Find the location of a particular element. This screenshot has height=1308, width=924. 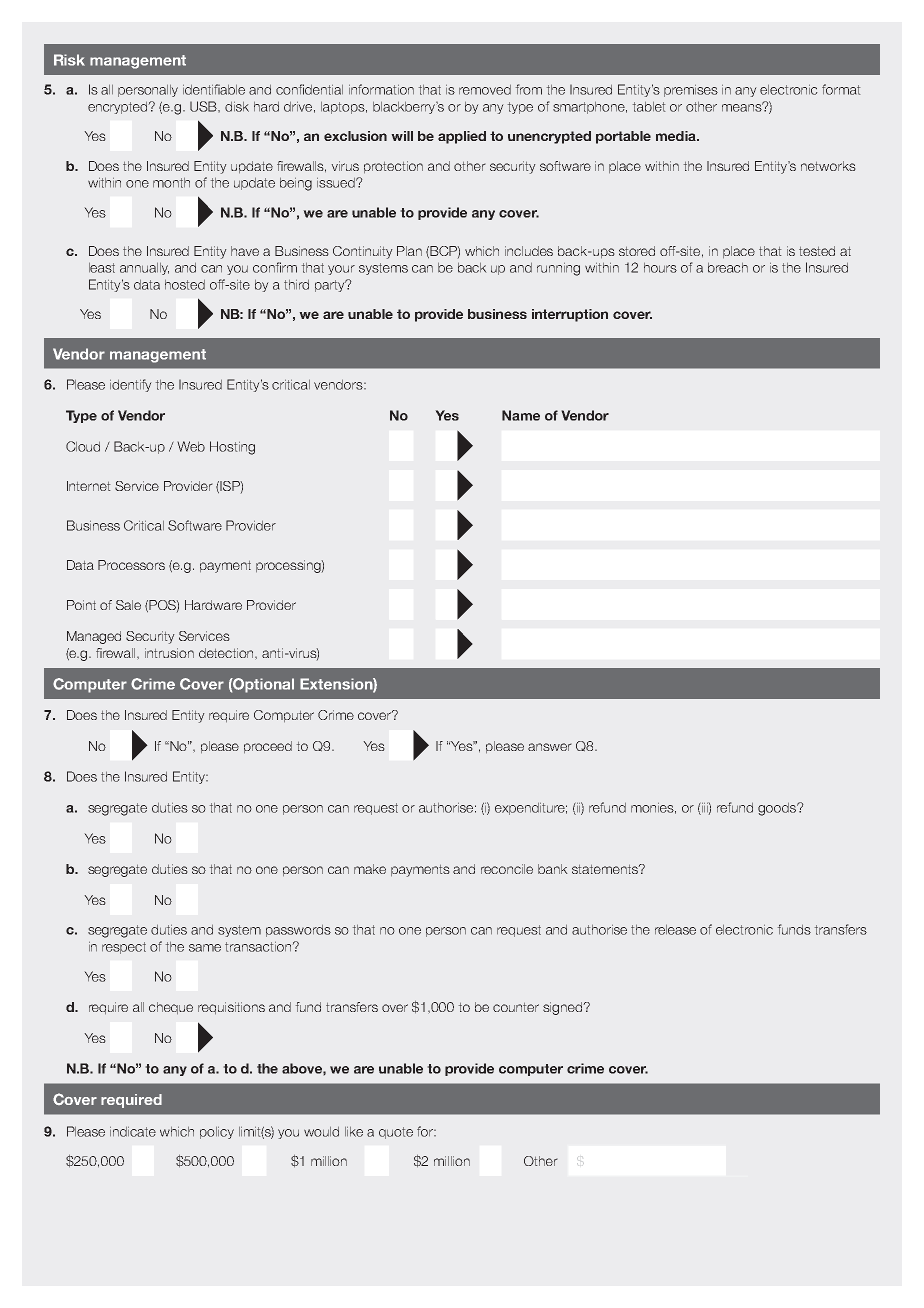

Name is located at coordinates (521, 415).
